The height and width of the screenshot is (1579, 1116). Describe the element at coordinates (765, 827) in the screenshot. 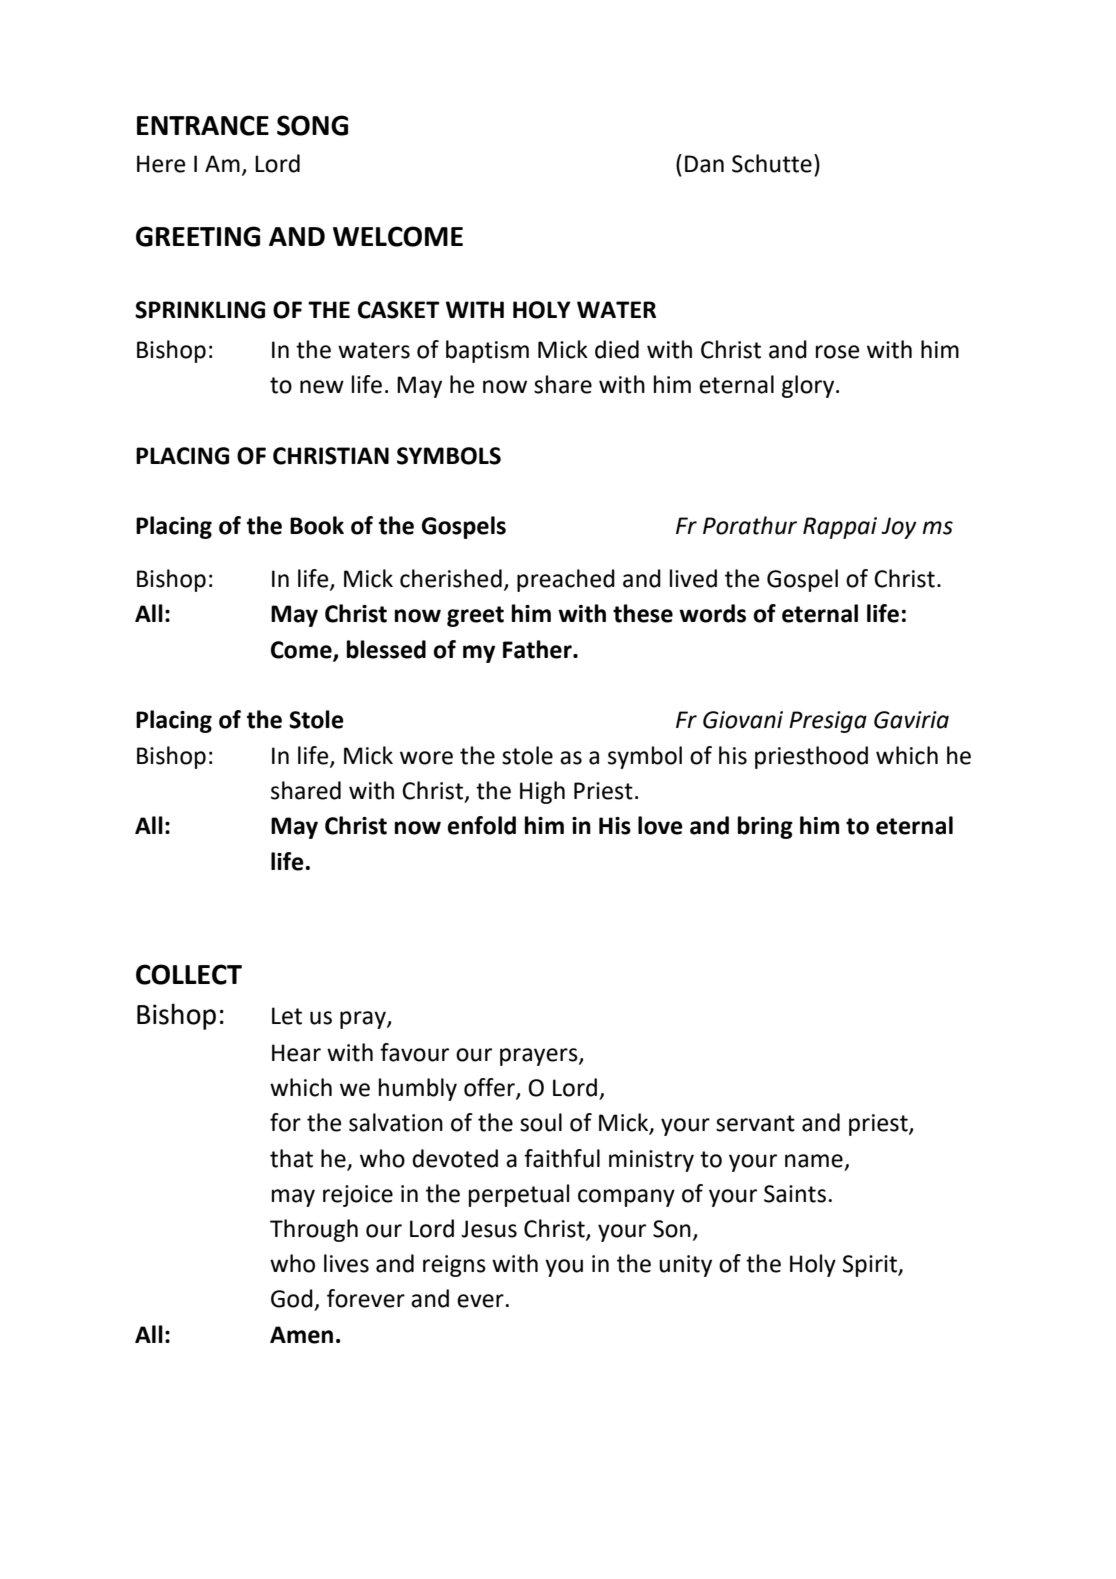

I see `bring` at that location.
